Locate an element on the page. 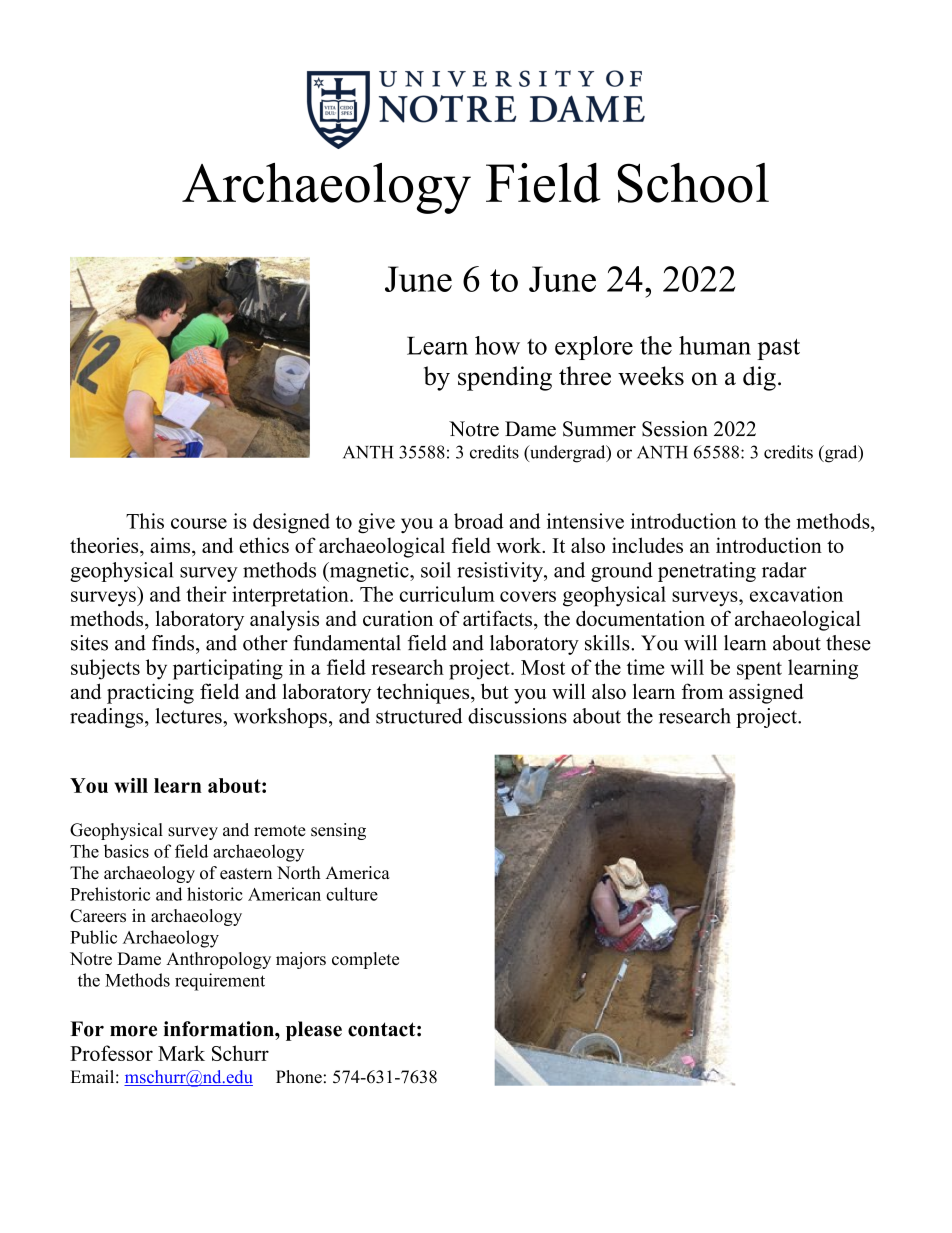  discussions is located at coordinates (517, 716).
